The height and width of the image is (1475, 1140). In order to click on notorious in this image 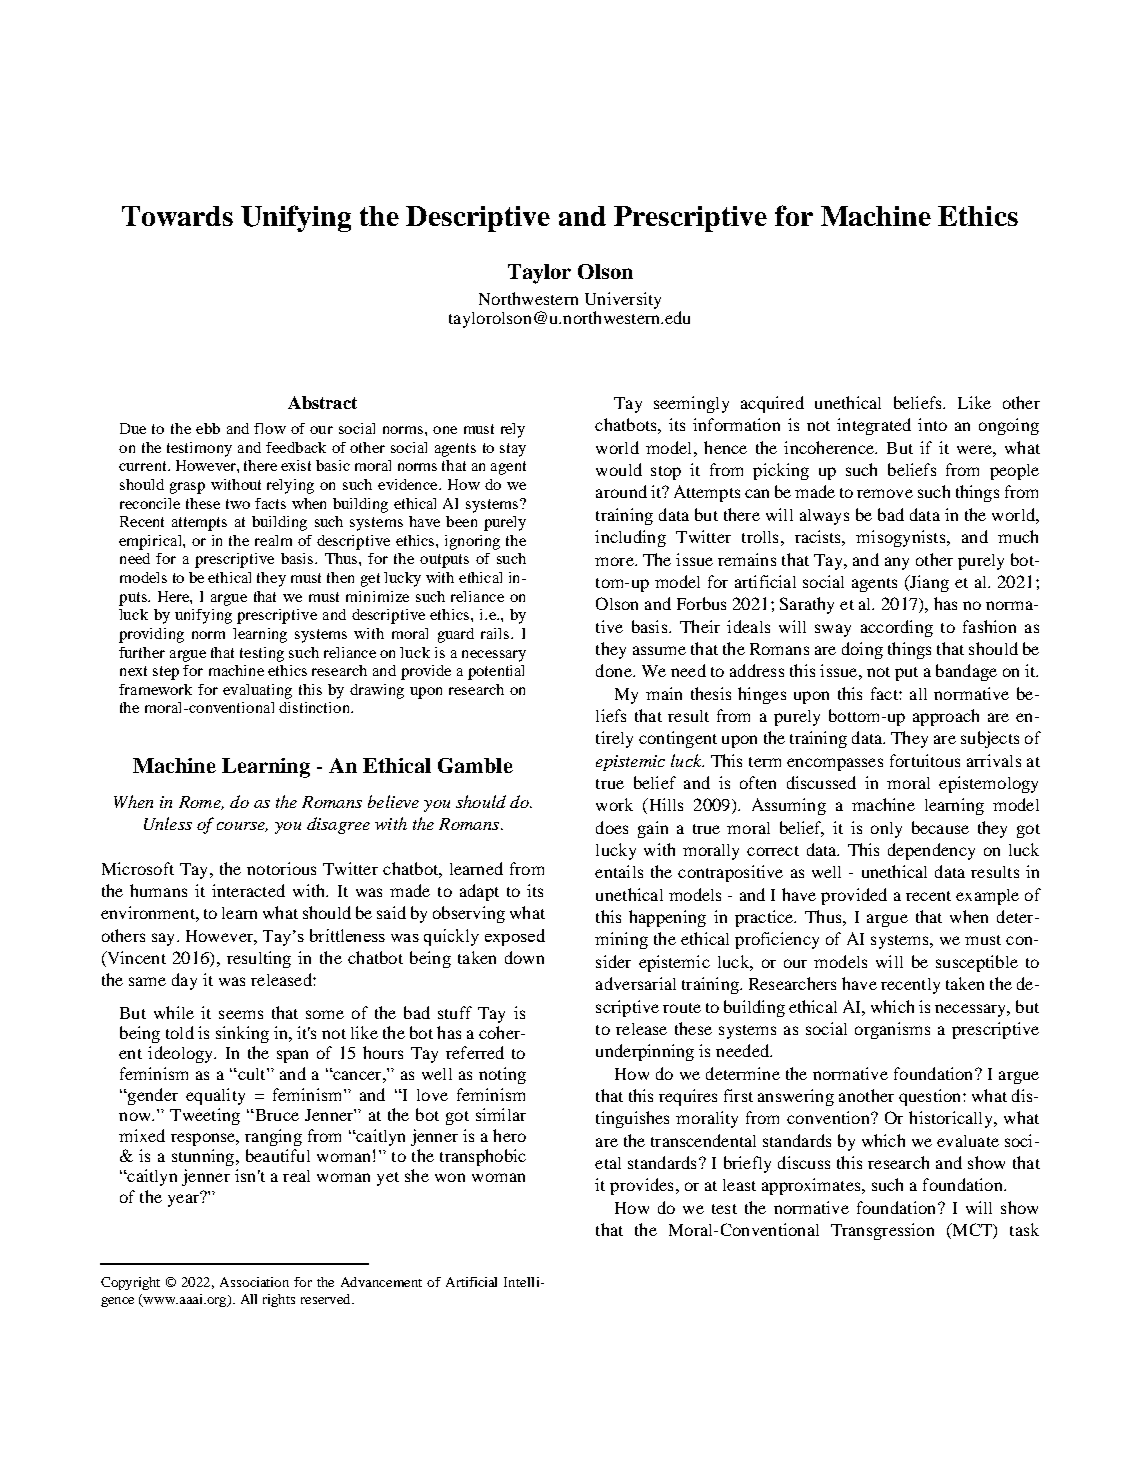, I will do `click(281, 868)`.
